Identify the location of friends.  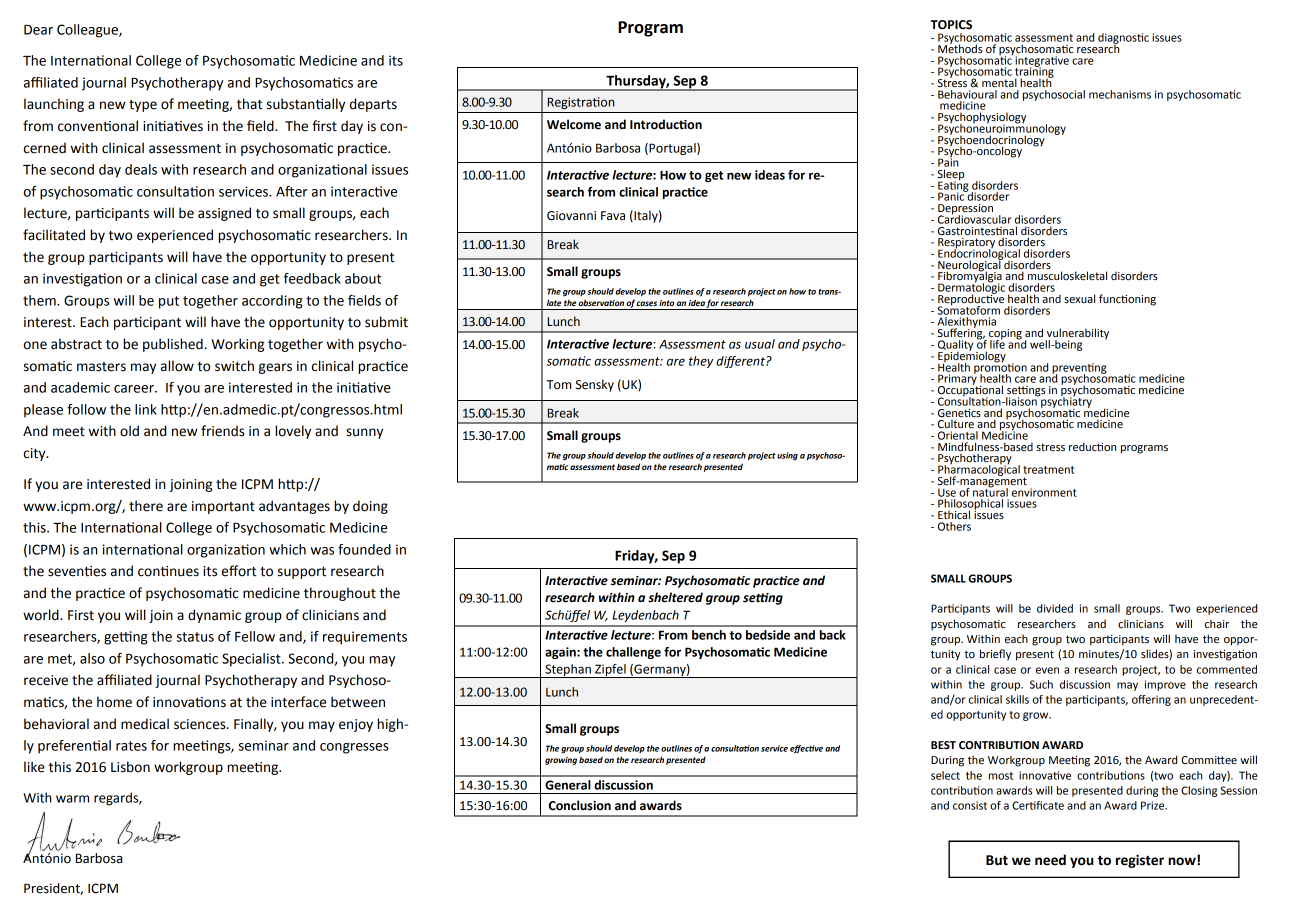
(223, 431).
